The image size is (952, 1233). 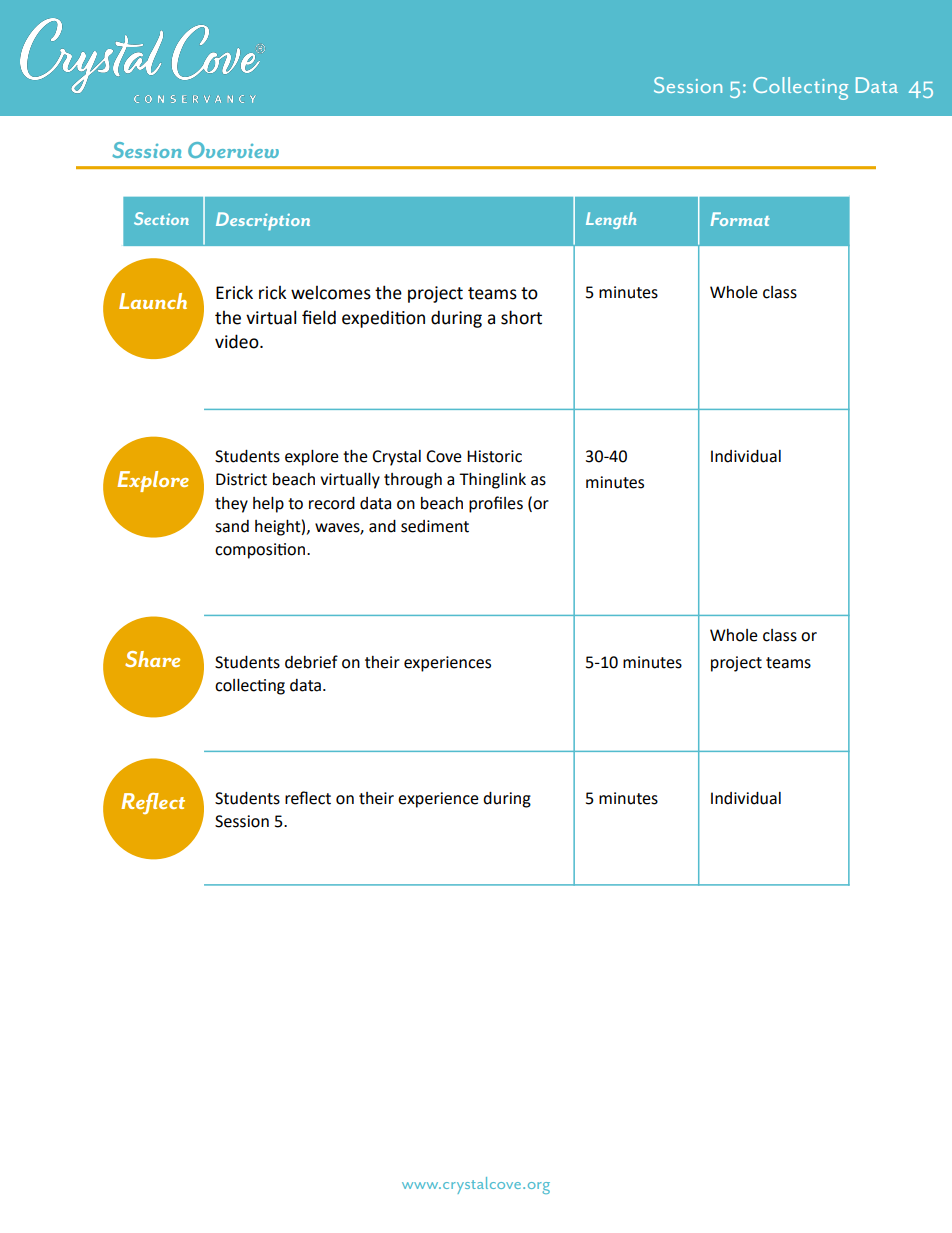 What do you see at coordinates (238, 341) in the image?
I see `video` at bounding box center [238, 341].
